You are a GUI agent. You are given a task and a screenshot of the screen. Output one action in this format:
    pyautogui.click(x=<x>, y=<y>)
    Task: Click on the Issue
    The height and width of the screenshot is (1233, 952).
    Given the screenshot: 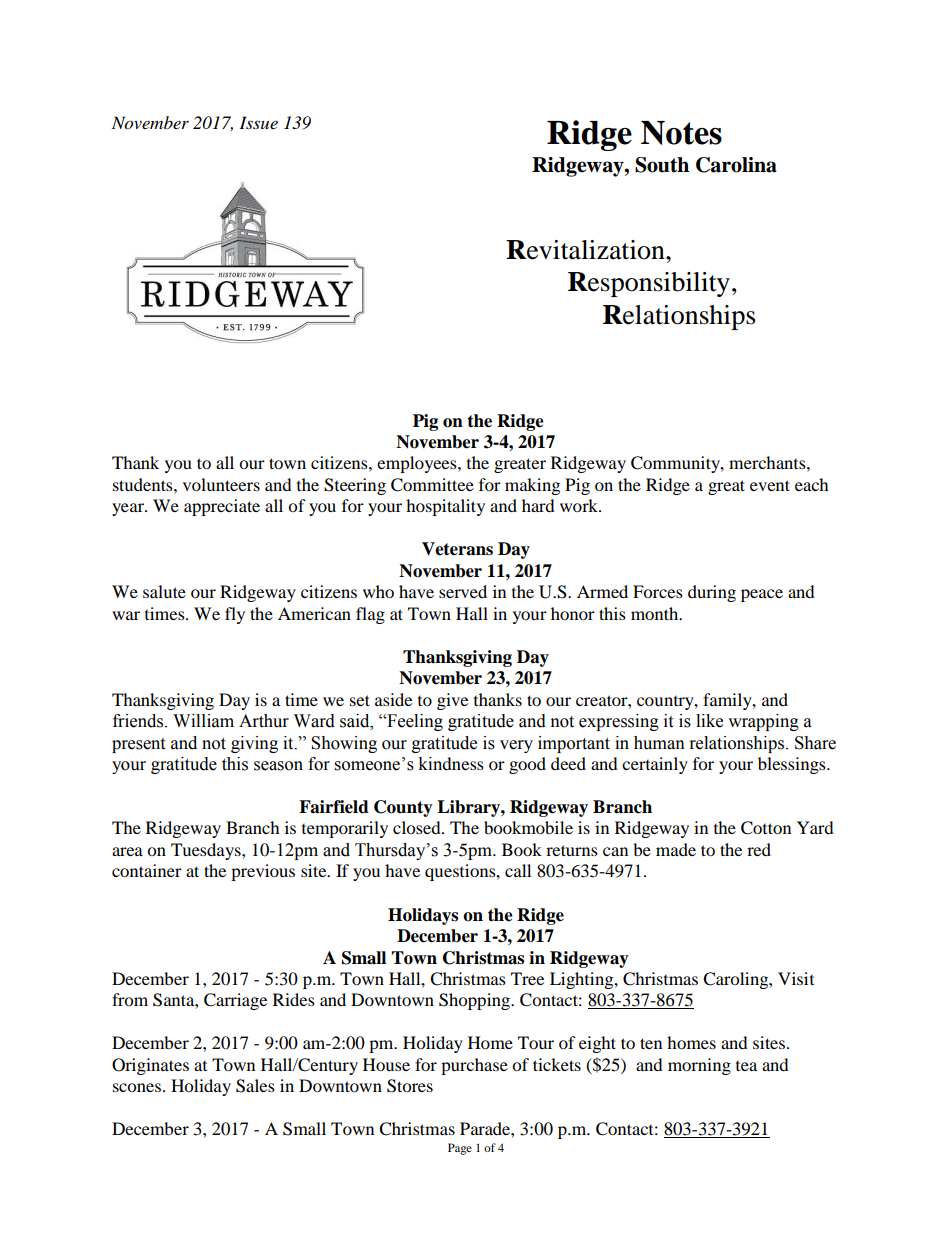 What is the action you would take?
    pyautogui.click(x=258, y=122)
